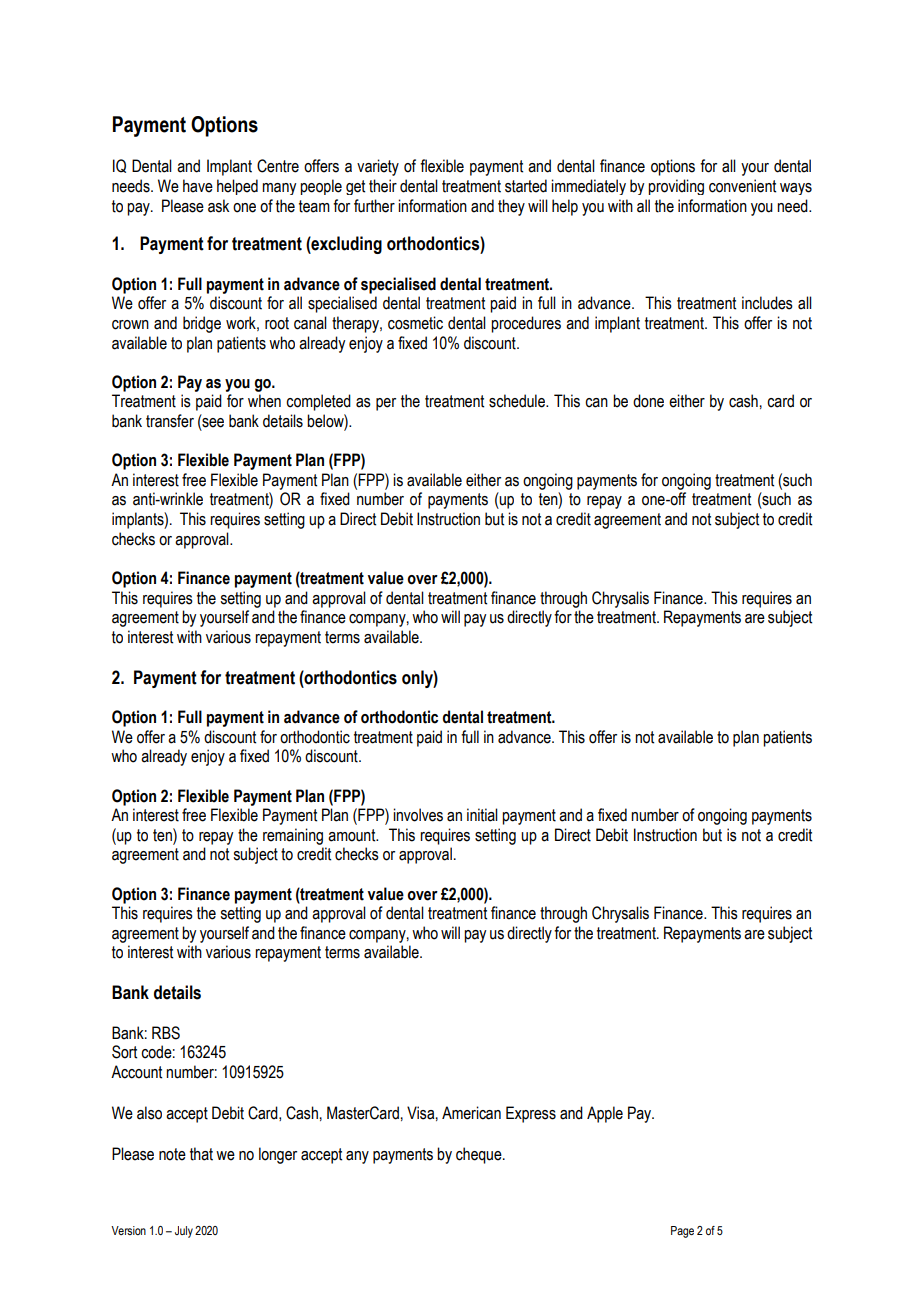 This screenshot has height=1308, width=924. What do you see at coordinates (742, 186) in the screenshot?
I see `convenient` at bounding box center [742, 186].
